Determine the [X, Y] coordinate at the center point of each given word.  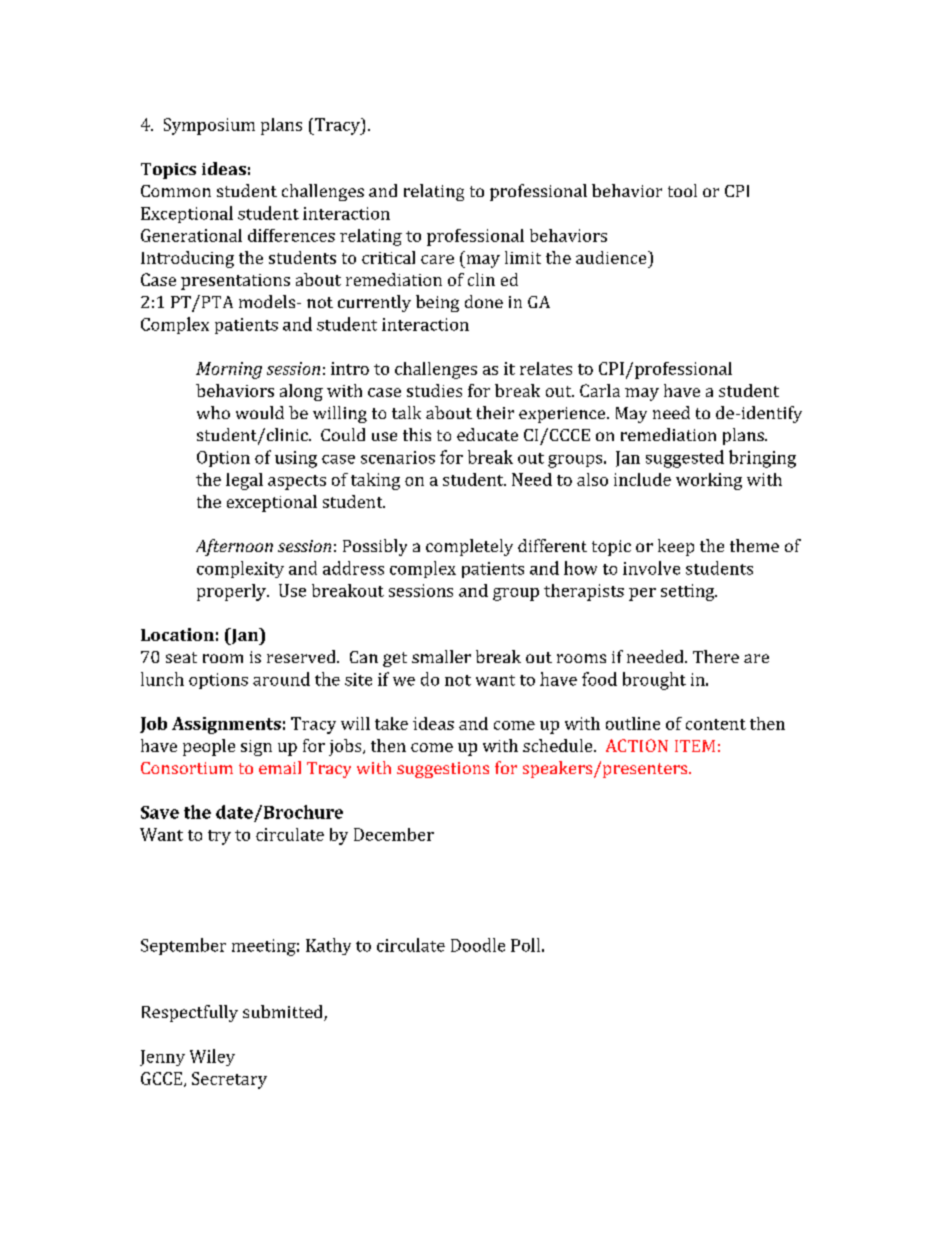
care [437, 259]
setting [689, 592]
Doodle [478, 945]
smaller [441, 656]
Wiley [212, 1057]
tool [682, 190]
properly [232, 592]
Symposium [209, 126]
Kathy [328, 946]
